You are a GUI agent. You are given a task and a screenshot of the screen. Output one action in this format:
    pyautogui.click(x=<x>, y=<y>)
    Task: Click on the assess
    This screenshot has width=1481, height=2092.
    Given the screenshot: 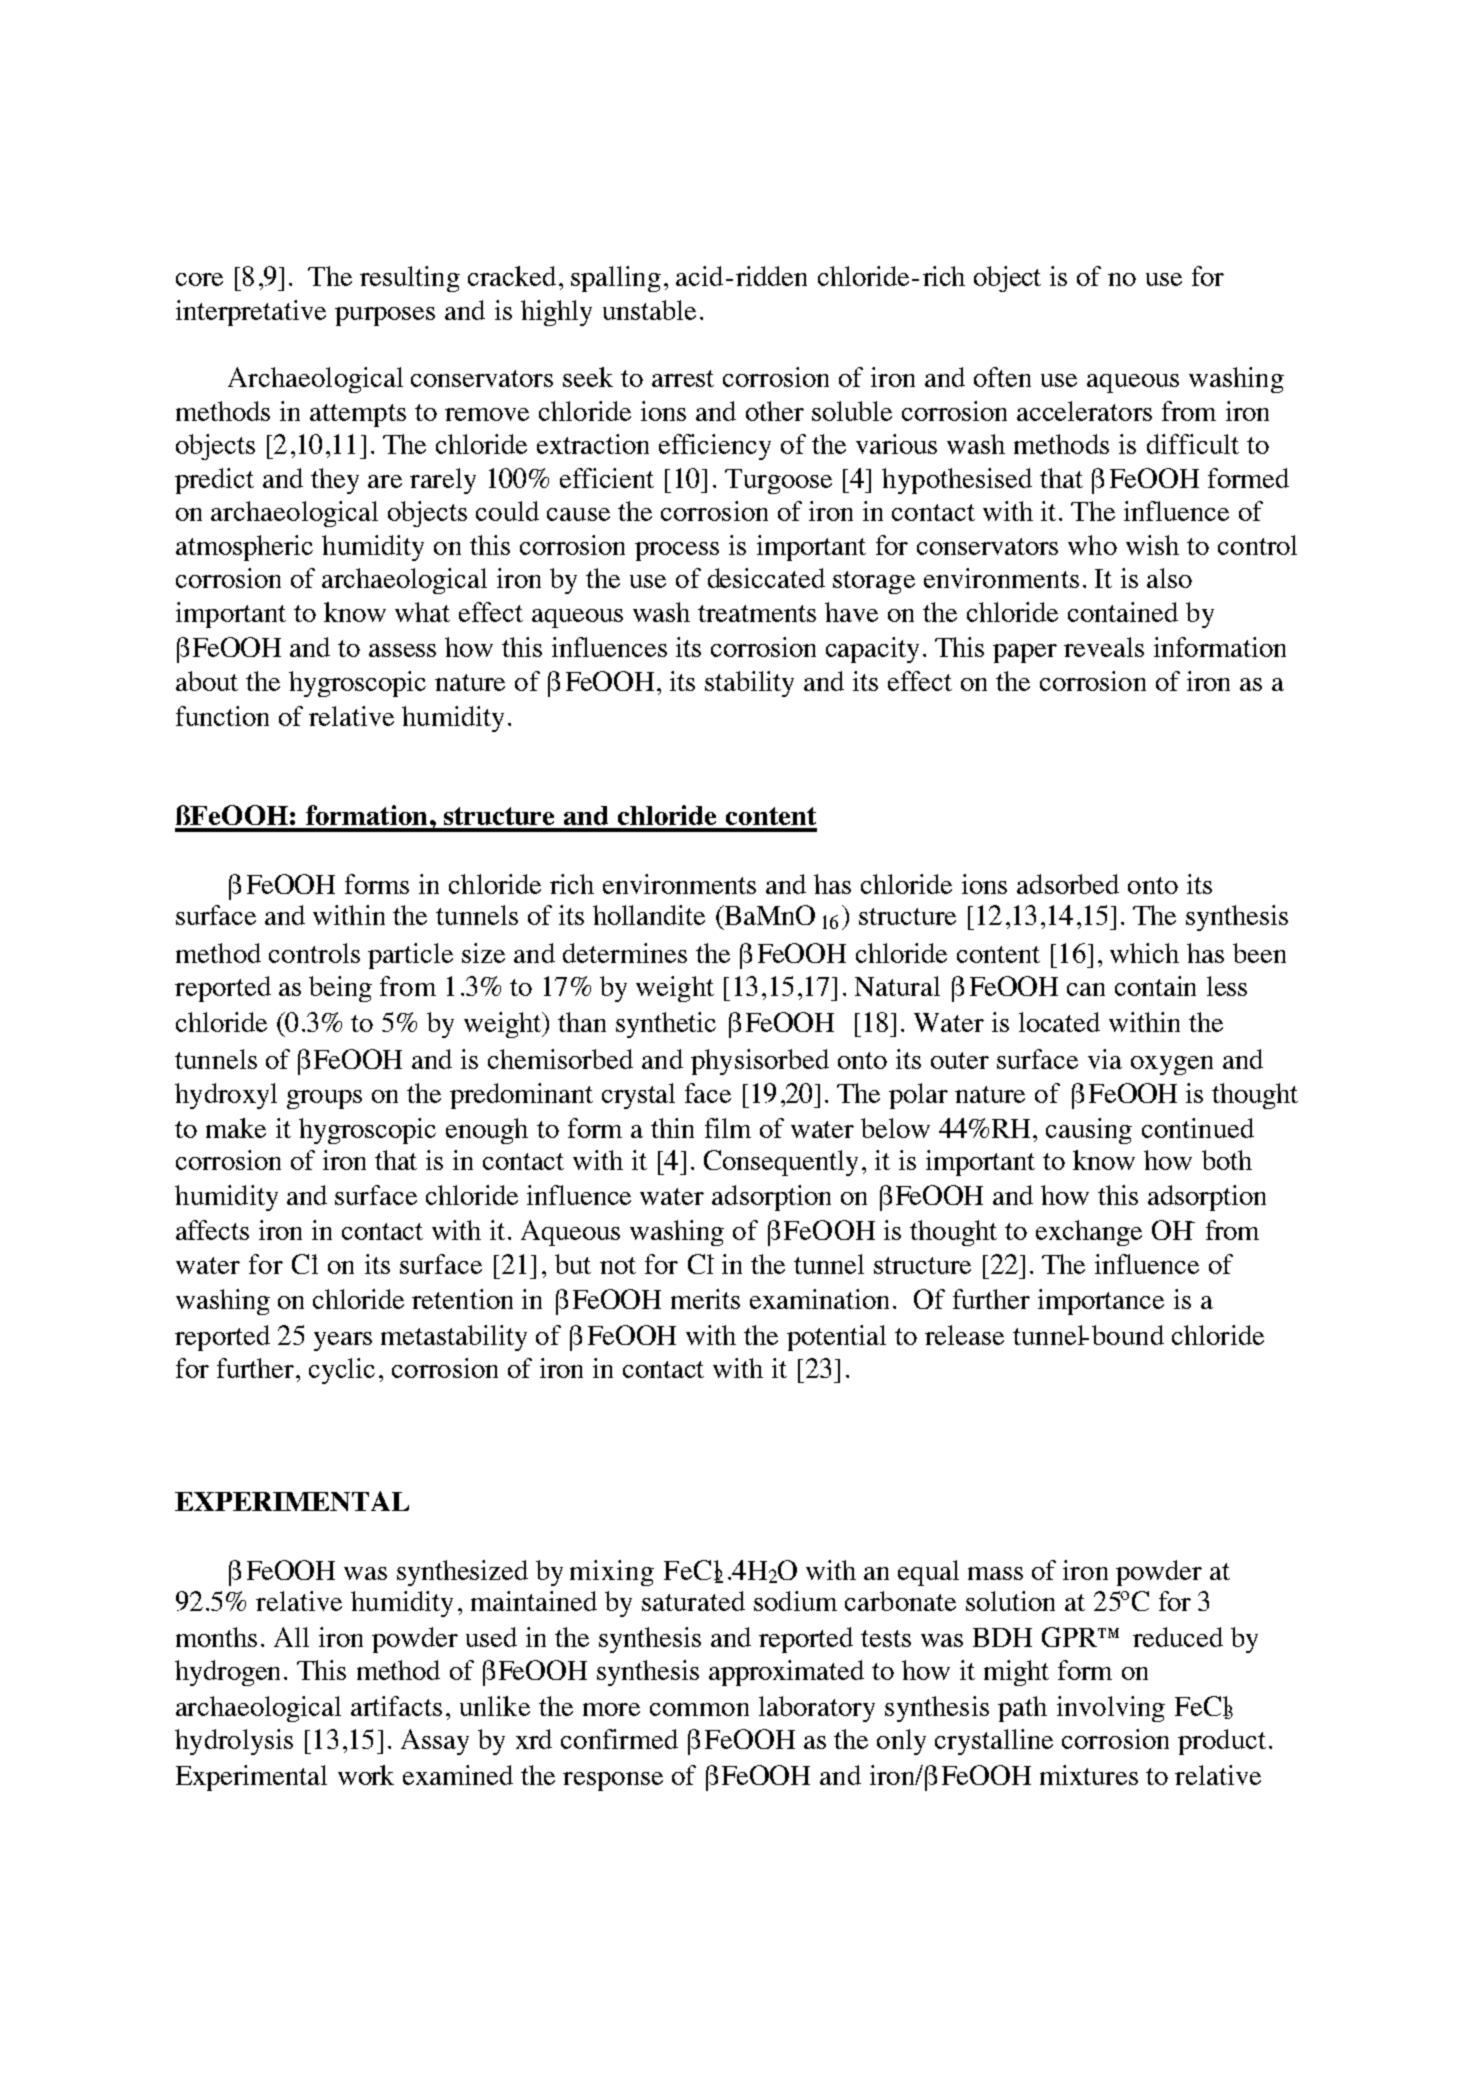 What is the action you would take?
    pyautogui.click(x=402, y=650)
